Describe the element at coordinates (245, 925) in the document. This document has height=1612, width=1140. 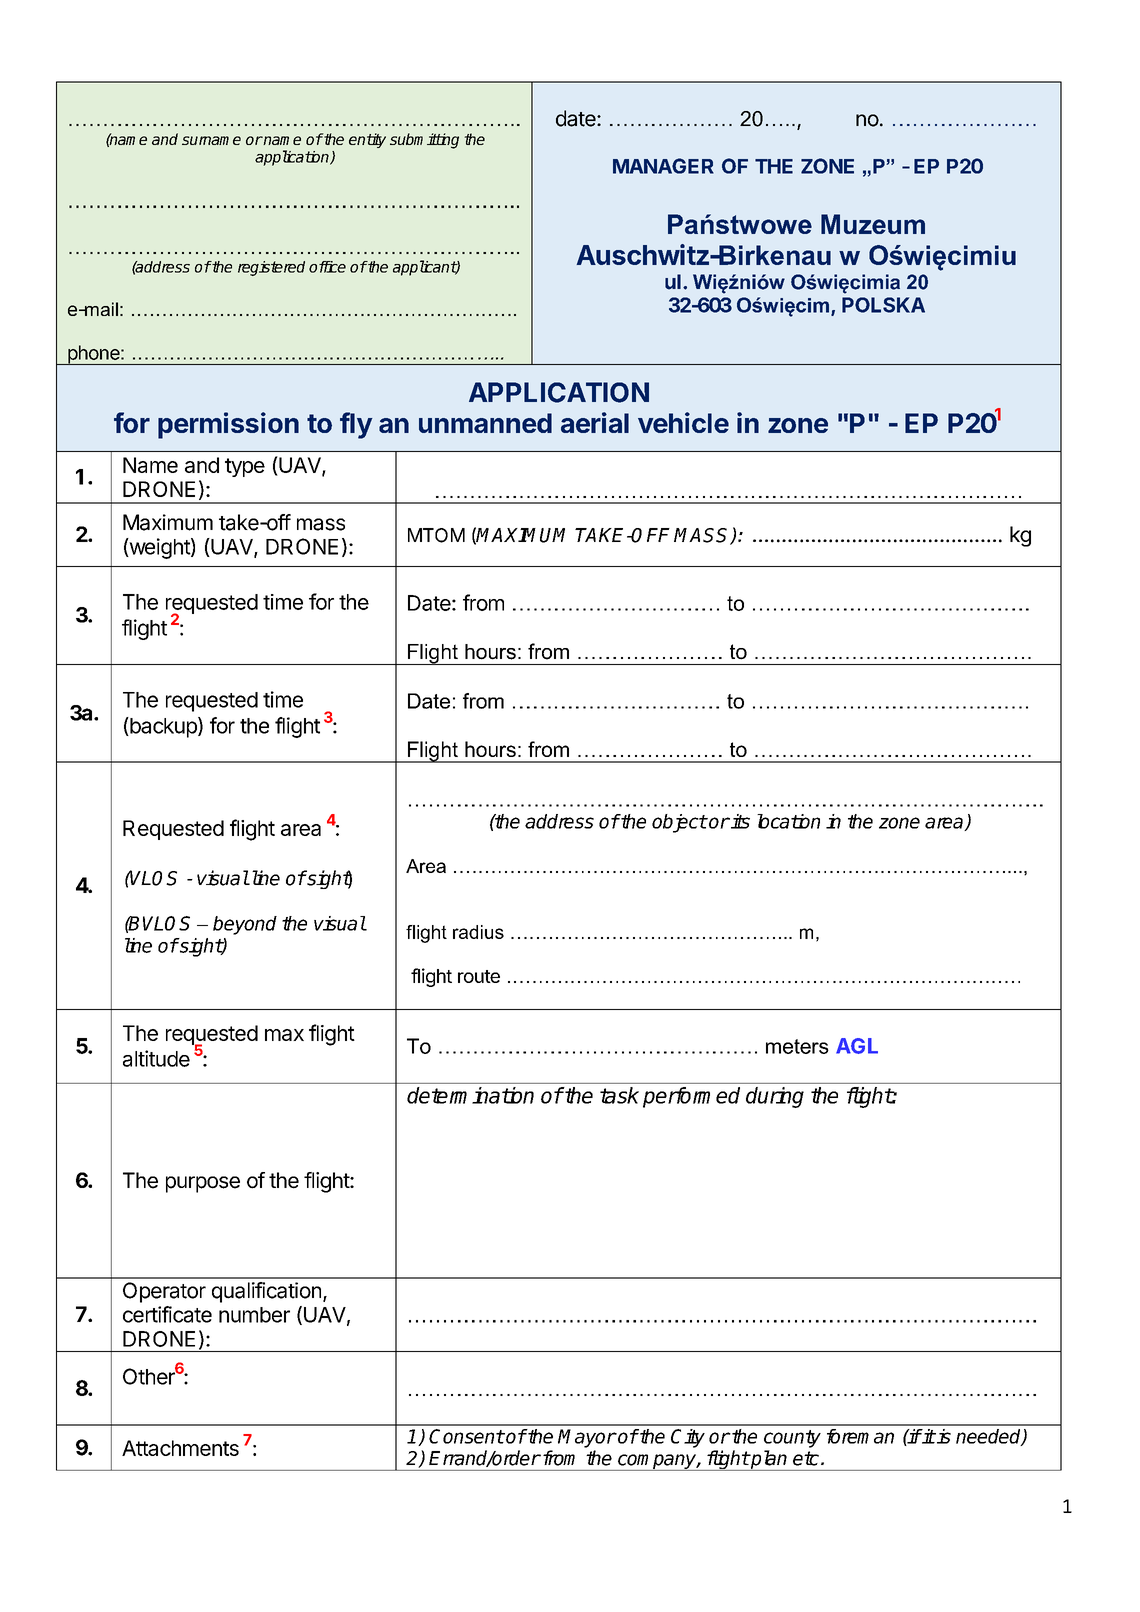
I see `beyond` at that location.
